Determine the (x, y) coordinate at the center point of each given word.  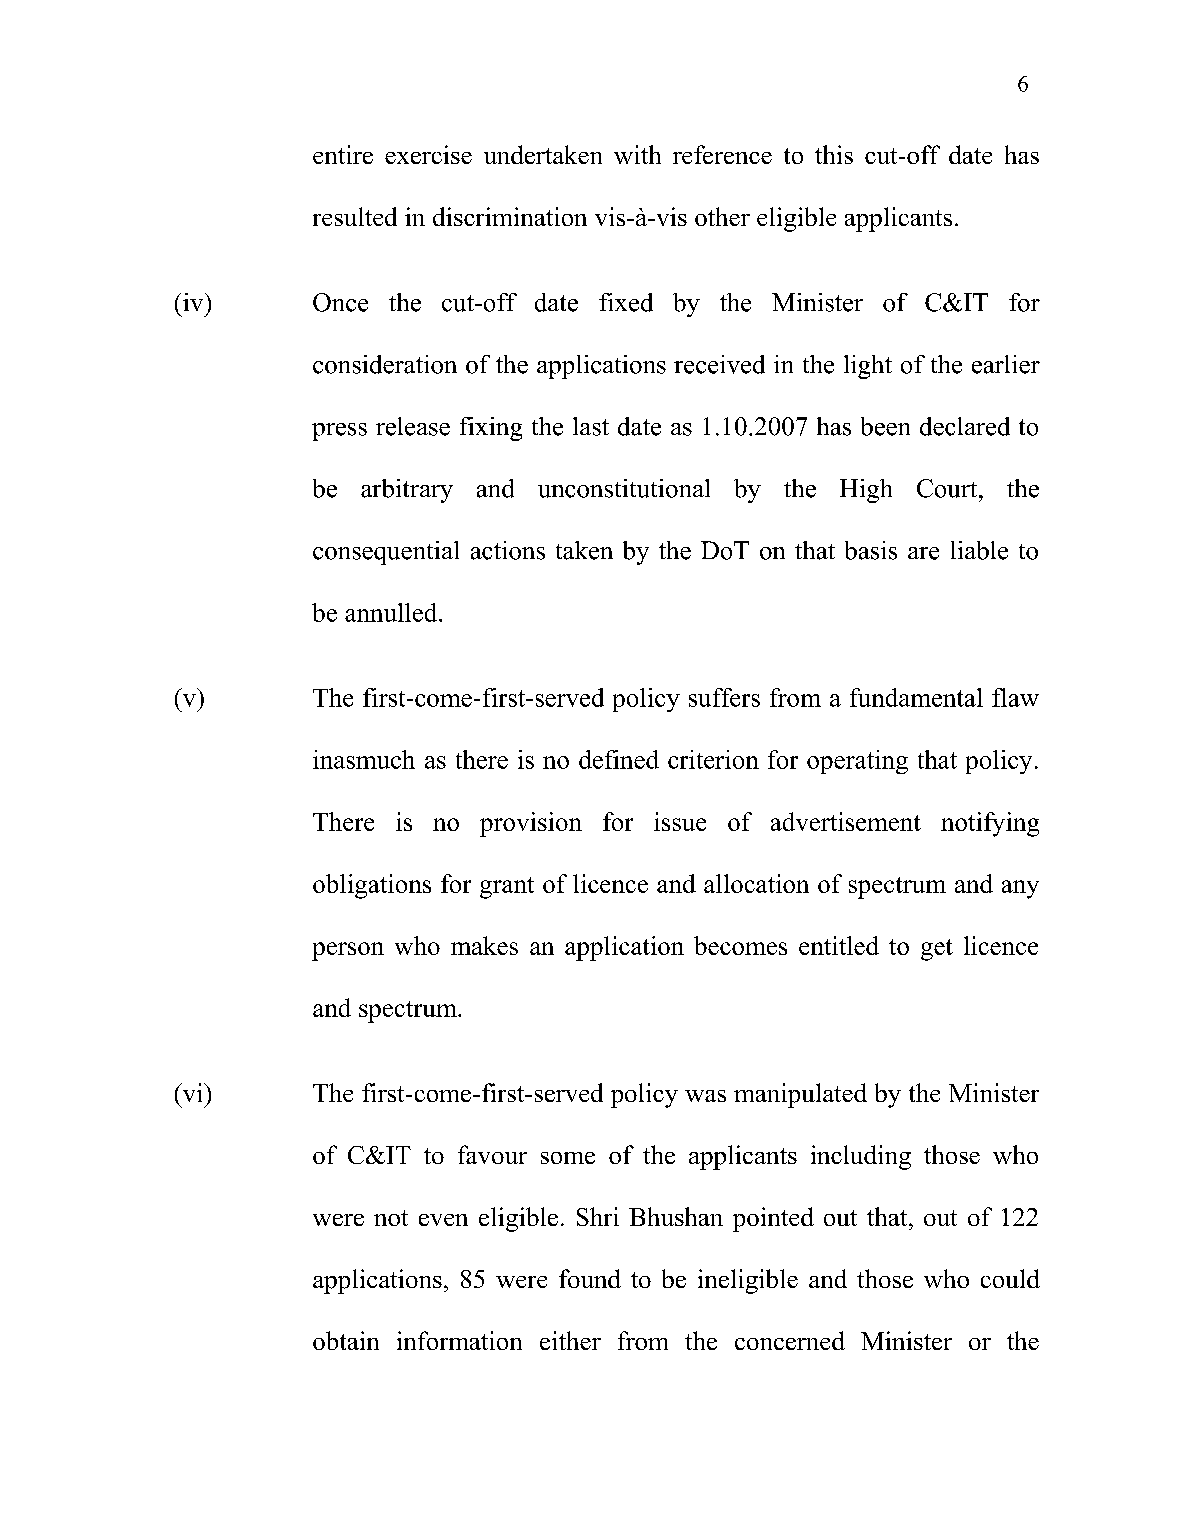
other (722, 216)
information (459, 1340)
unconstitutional (624, 488)
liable (979, 550)
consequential (386, 553)
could (1010, 1278)
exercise (428, 154)
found (590, 1278)
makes (484, 945)
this (834, 154)
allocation (756, 883)
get (937, 950)
